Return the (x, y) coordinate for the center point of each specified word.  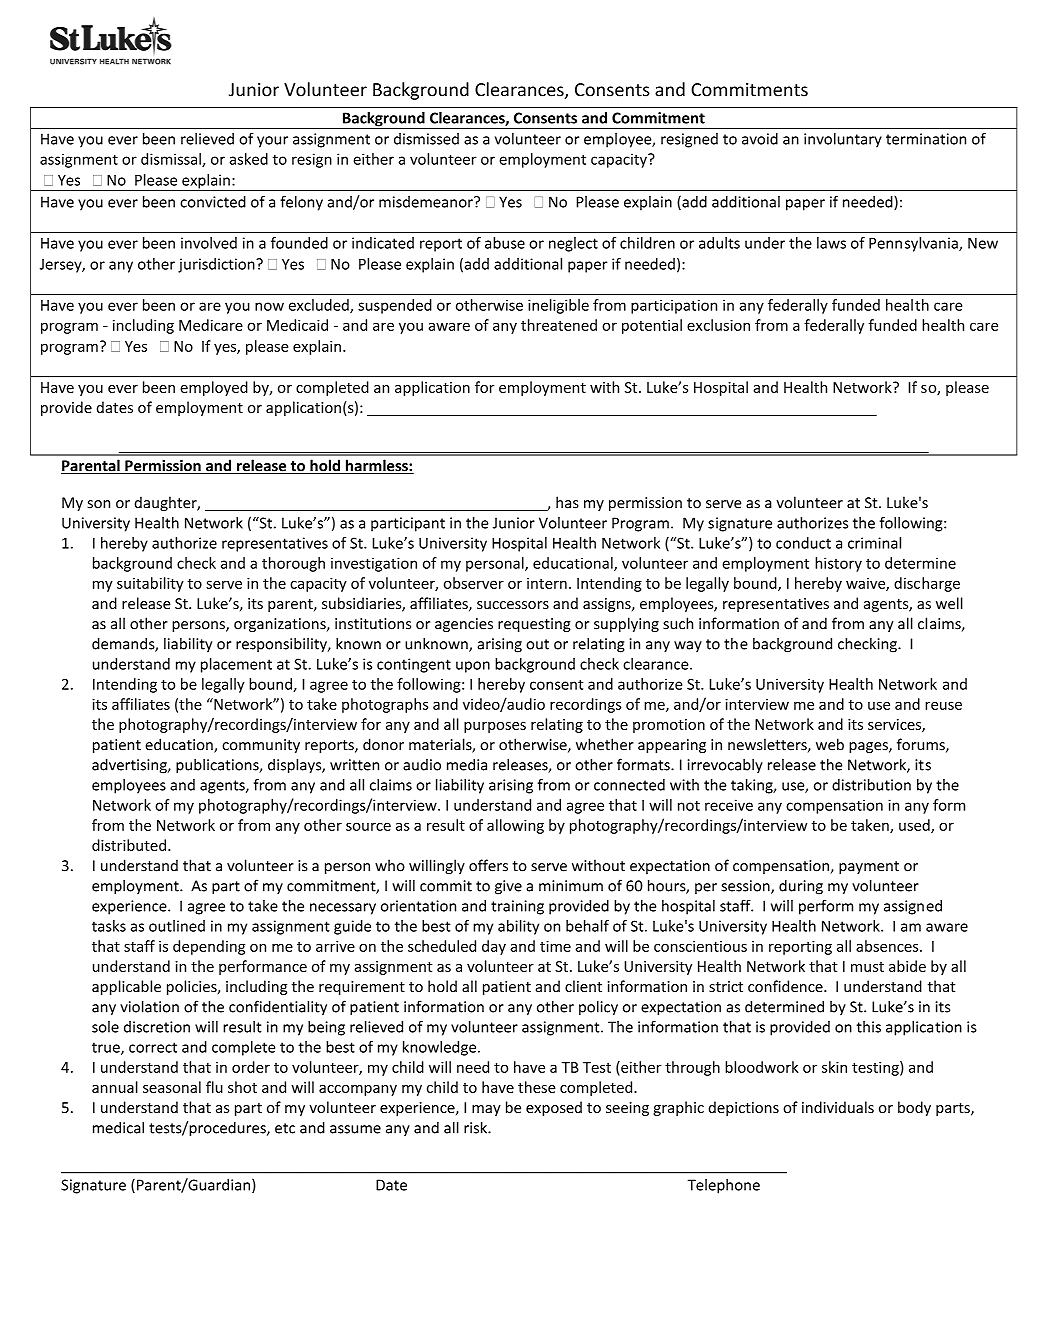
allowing (515, 826)
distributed (129, 845)
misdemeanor (427, 202)
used (915, 826)
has (567, 502)
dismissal (172, 160)
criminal (874, 543)
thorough (293, 564)
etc (285, 1128)
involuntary (843, 140)
